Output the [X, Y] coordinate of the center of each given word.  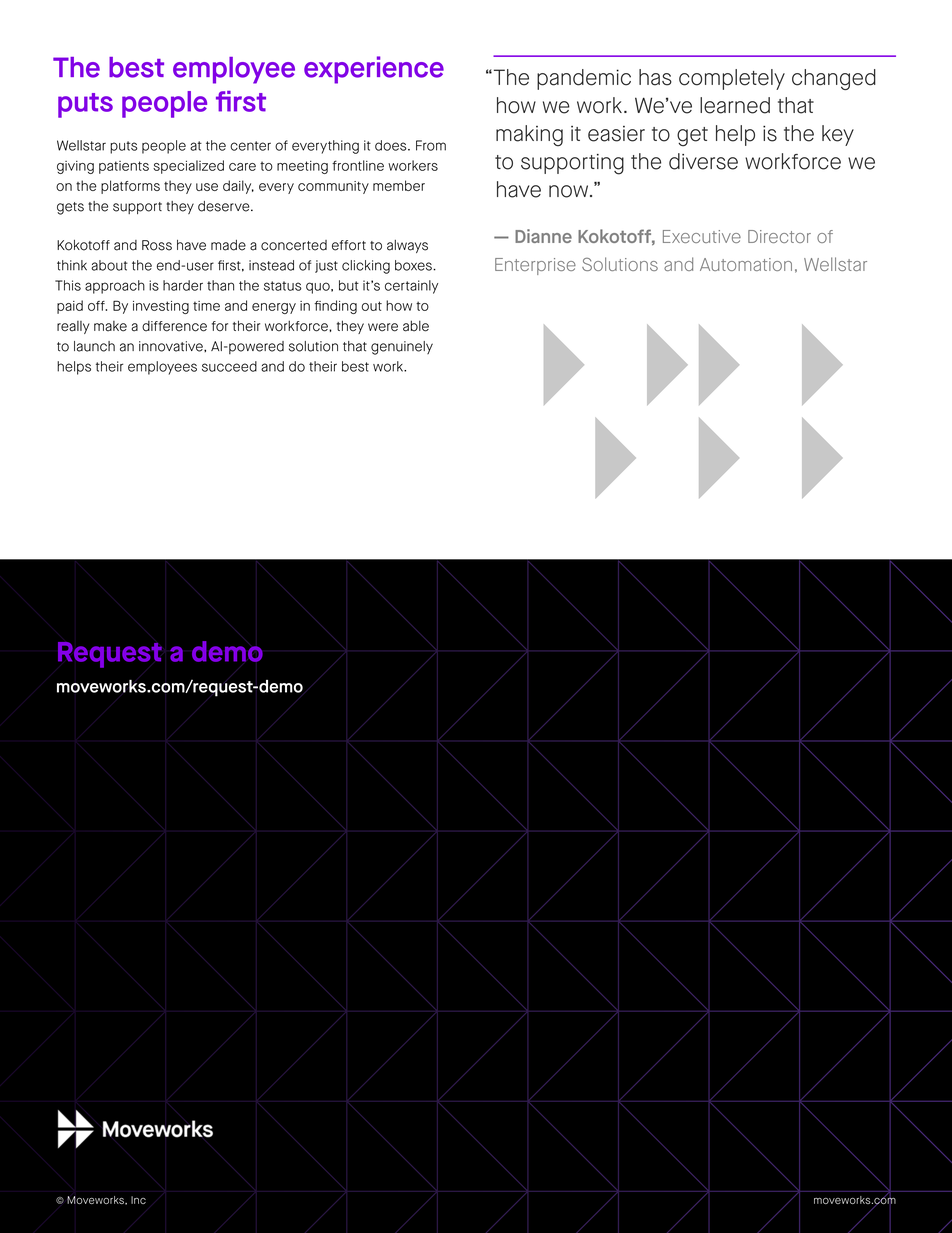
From [431, 145]
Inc [138, 1200]
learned [735, 105]
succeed [229, 366]
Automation [746, 264]
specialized [188, 167]
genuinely [402, 348]
